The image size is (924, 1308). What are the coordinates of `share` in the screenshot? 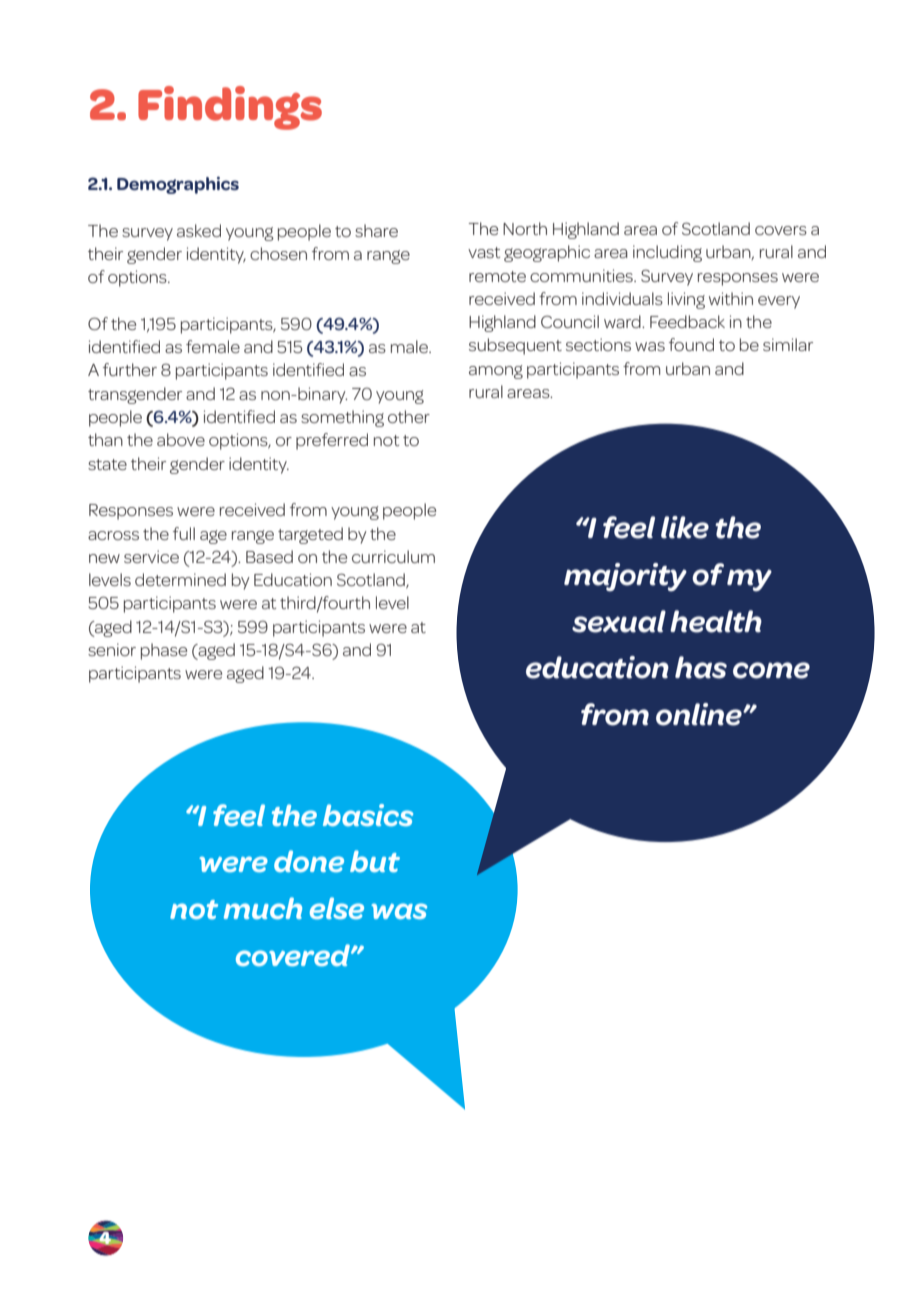 It's located at (376, 230).
